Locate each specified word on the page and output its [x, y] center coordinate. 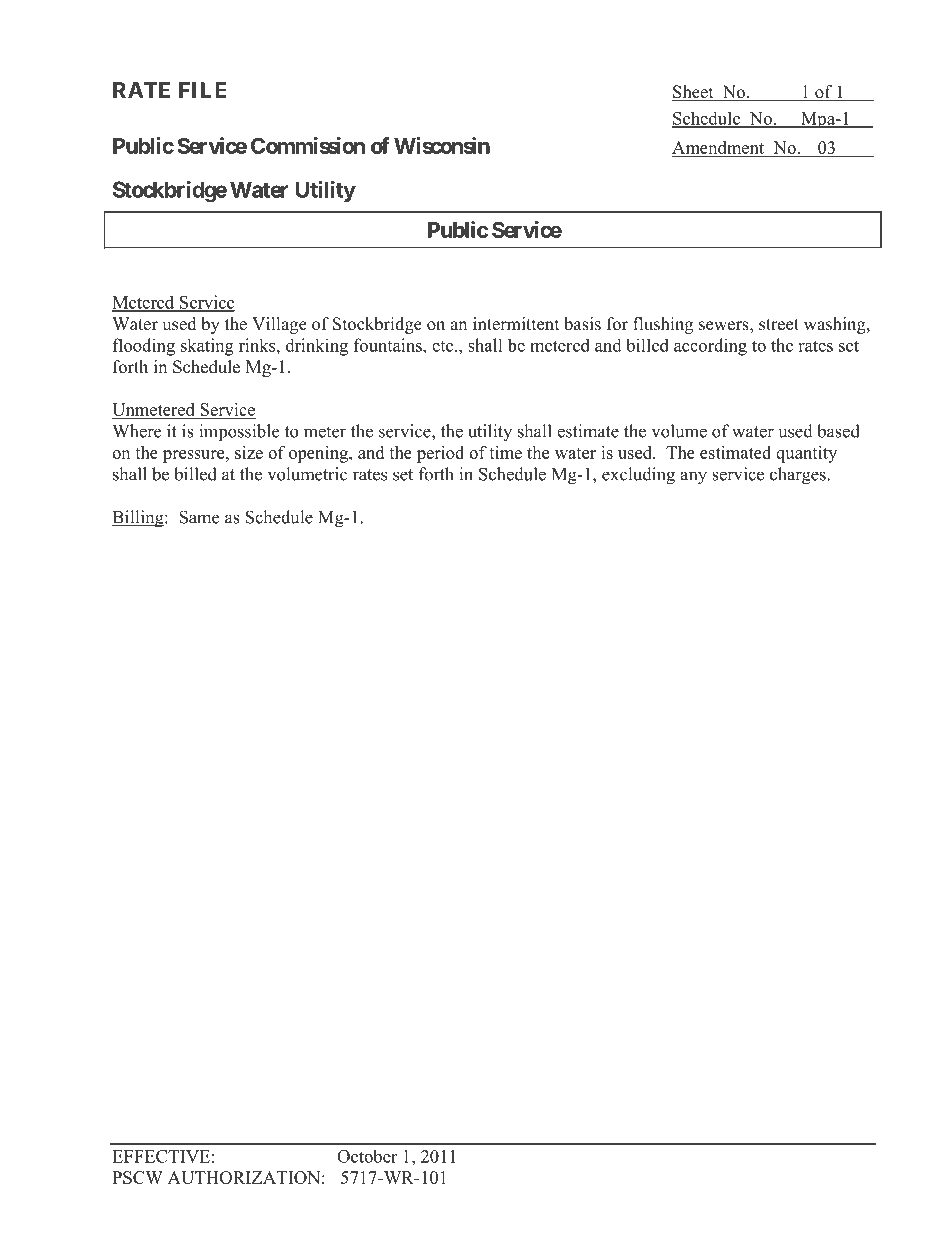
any [693, 478]
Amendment [719, 148]
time [505, 452]
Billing [139, 519]
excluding [638, 476]
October [367, 1156]
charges [799, 476]
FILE [203, 90]
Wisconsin [442, 145]
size [249, 452]
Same [199, 517]
